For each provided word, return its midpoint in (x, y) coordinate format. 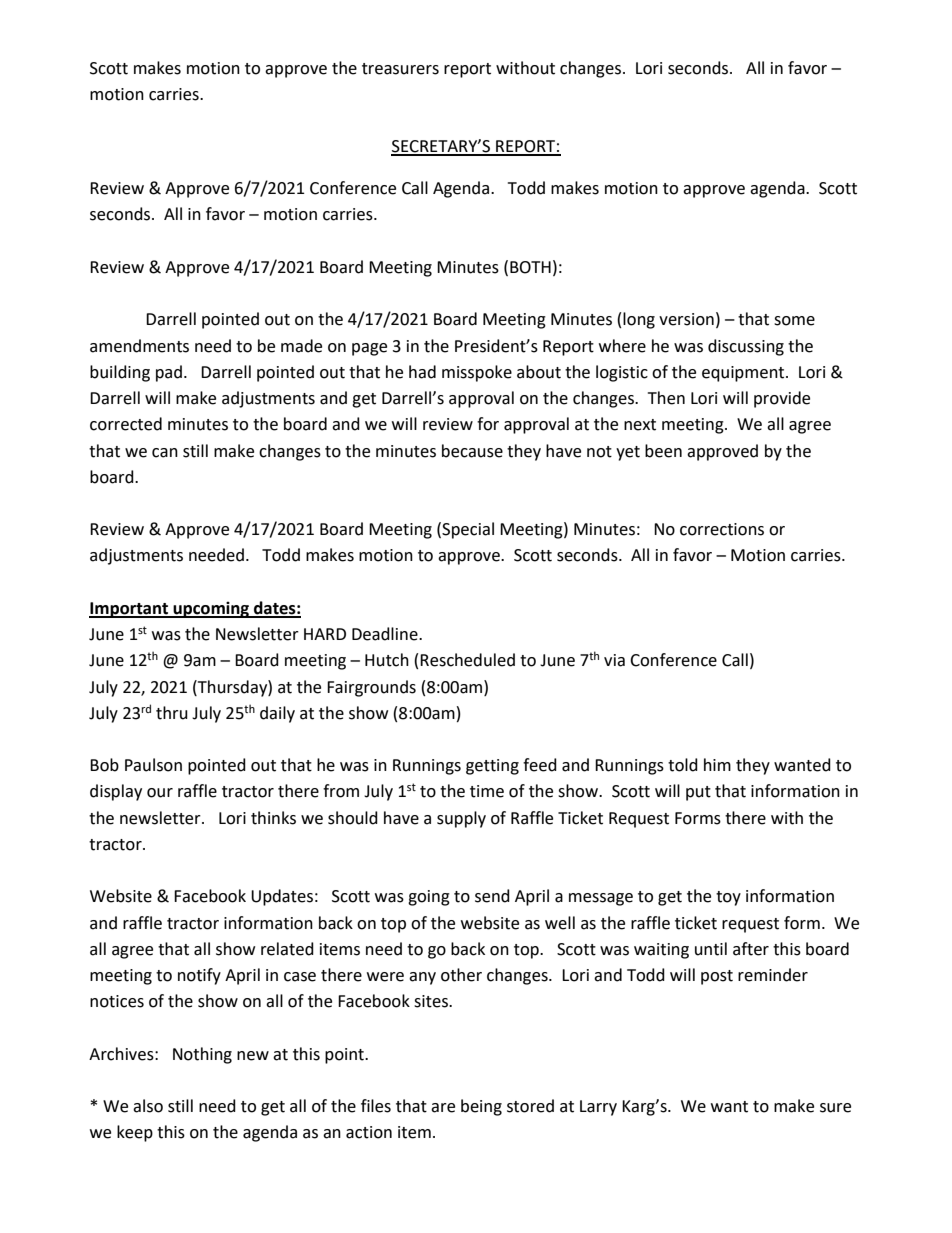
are (443, 1108)
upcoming (211, 609)
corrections (722, 529)
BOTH (530, 267)
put (698, 793)
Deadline (386, 634)
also (148, 1106)
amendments (139, 346)
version (686, 319)
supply (461, 819)
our (160, 793)
